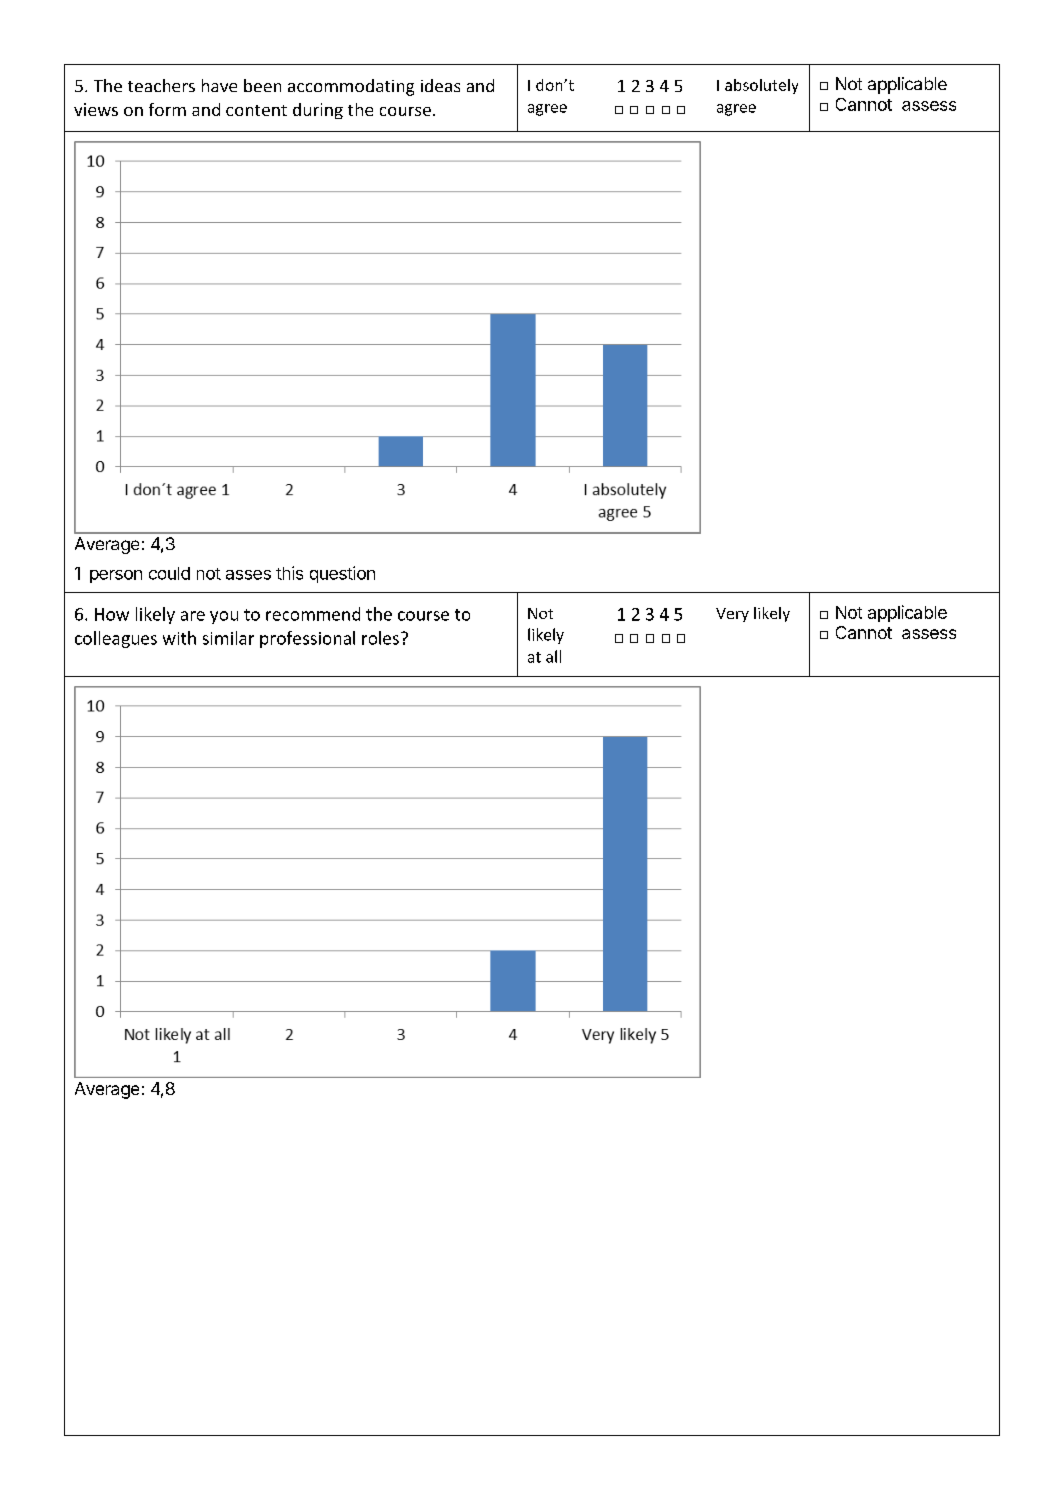 This screenshot has height=1497, width=1058. I want to click on ideas, so click(440, 85).
